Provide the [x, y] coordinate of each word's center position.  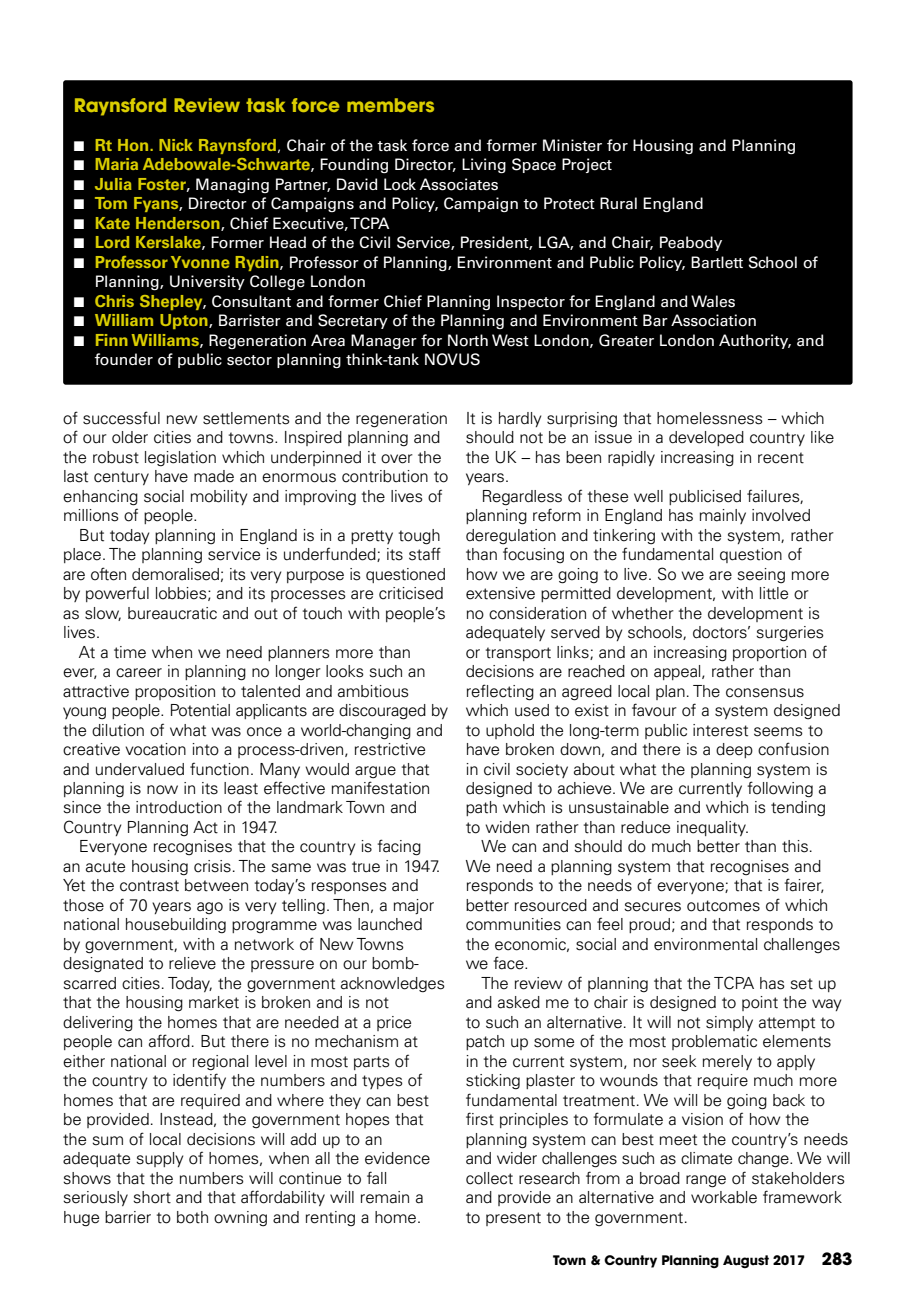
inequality [712, 828]
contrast [149, 886]
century [121, 478]
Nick [176, 145]
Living [484, 165]
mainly [723, 516]
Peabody [691, 243]
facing [399, 847]
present [513, 1219]
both [192, 1217]
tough [419, 537]
